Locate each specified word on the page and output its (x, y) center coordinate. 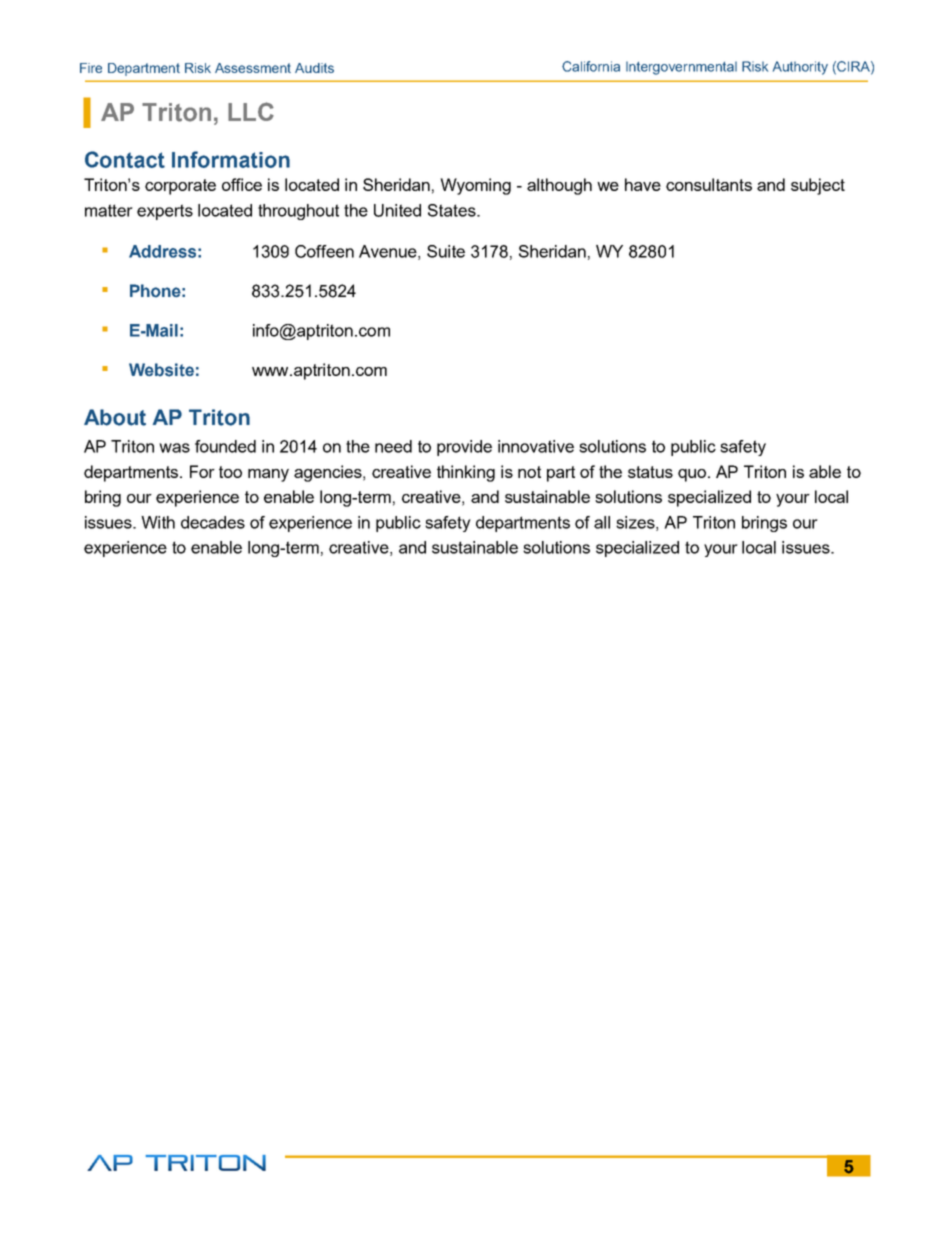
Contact (125, 159)
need (393, 446)
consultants (709, 184)
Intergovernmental (681, 68)
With (158, 522)
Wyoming (475, 186)
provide (464, 448)
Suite (446, 251)
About (115, 417)
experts (165, 212)
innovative (536, 446)
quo (693, 475)
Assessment (253, 68)
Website (161, 370)
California (591, 66)
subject (818, 186)
